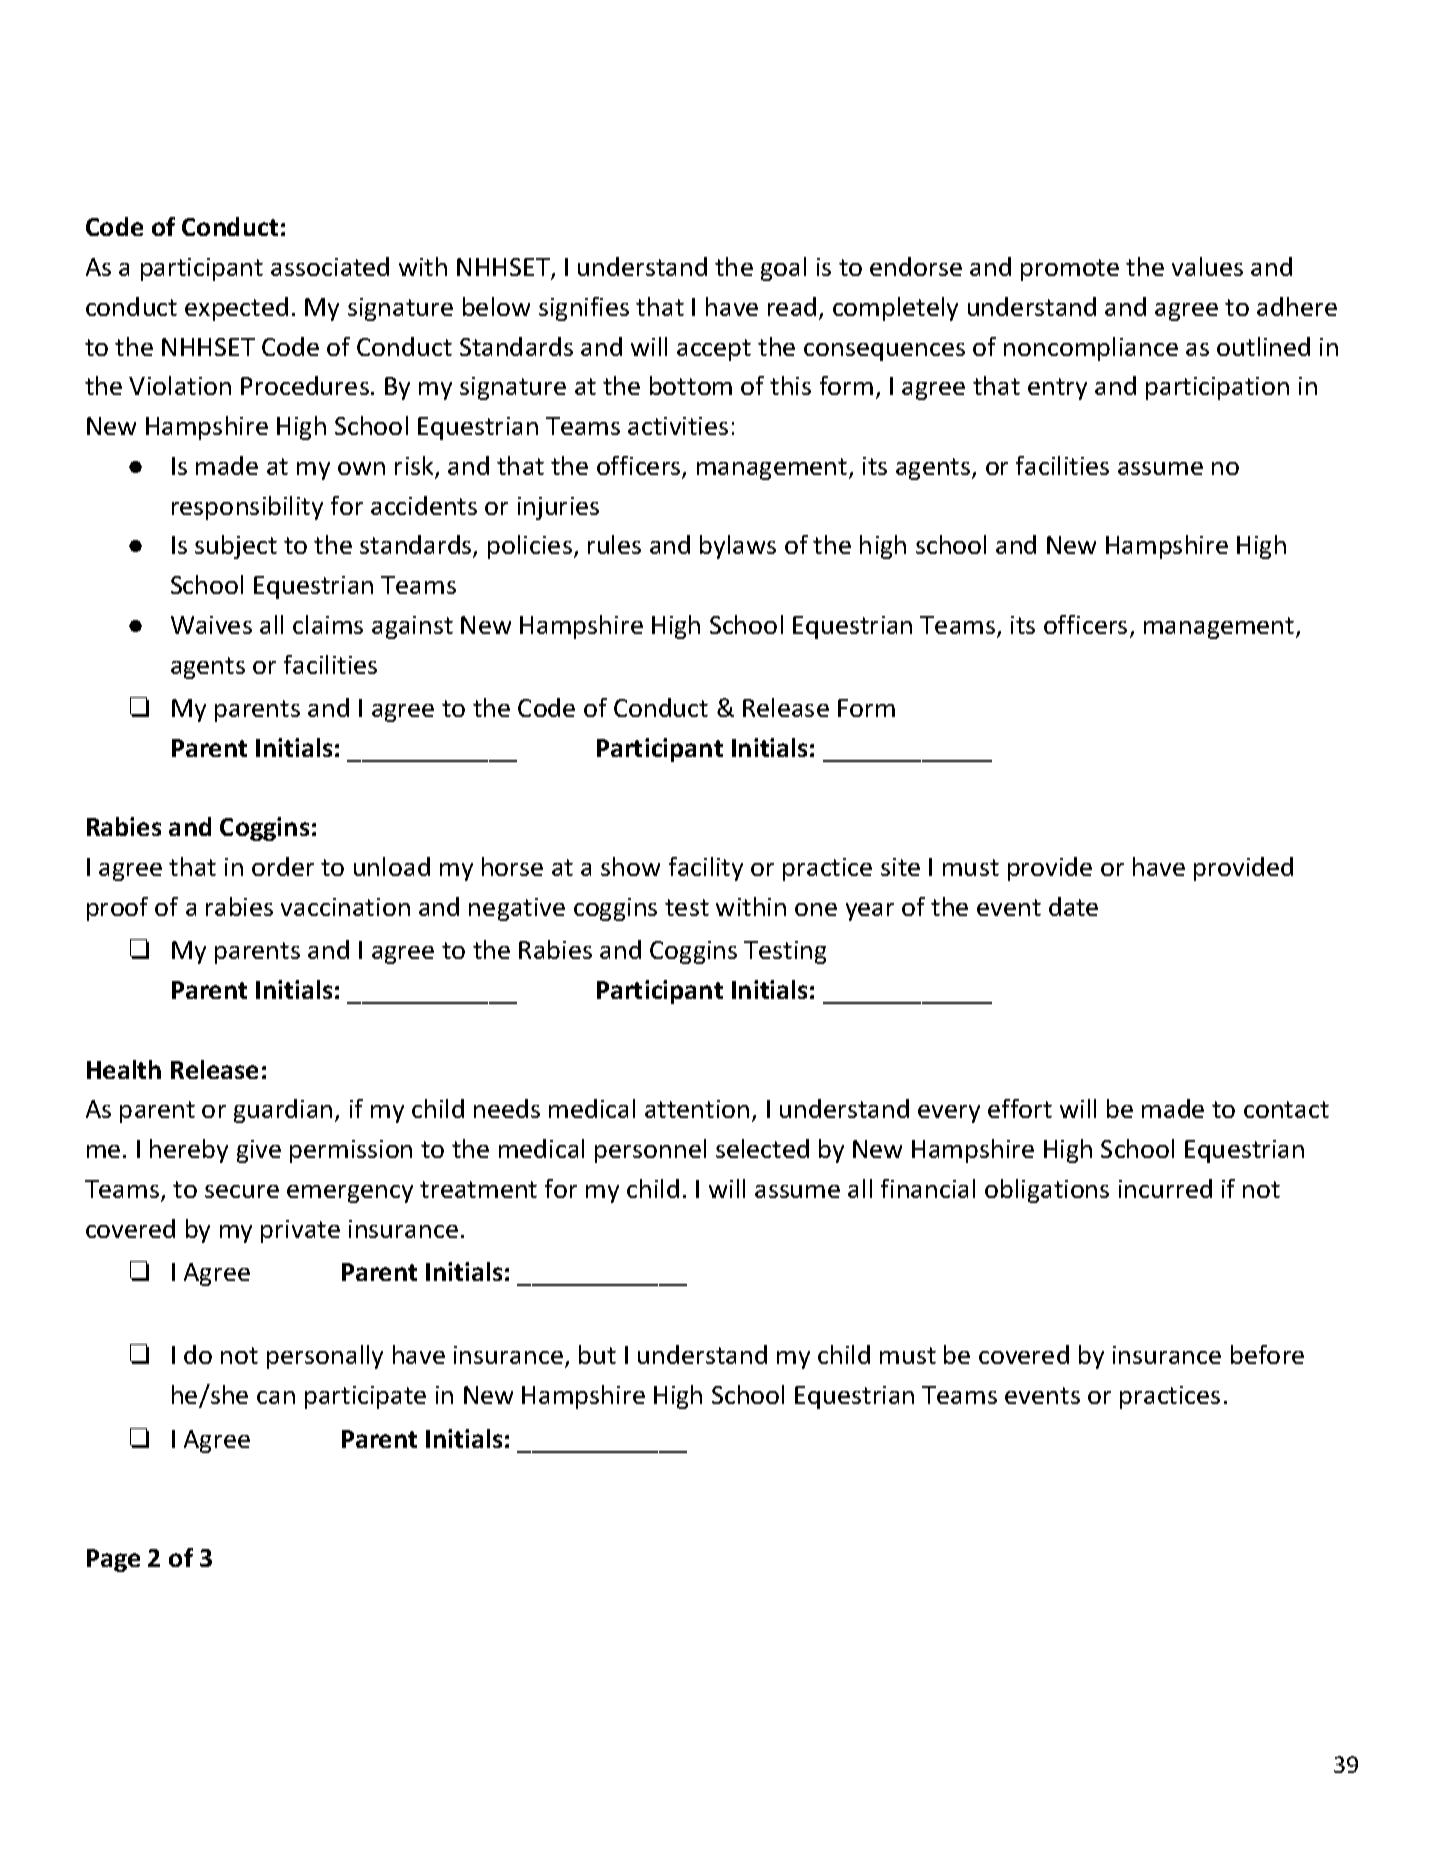  Describe the element at coordinates (706, 869) in the screenshot. I see `facility` at that location.
